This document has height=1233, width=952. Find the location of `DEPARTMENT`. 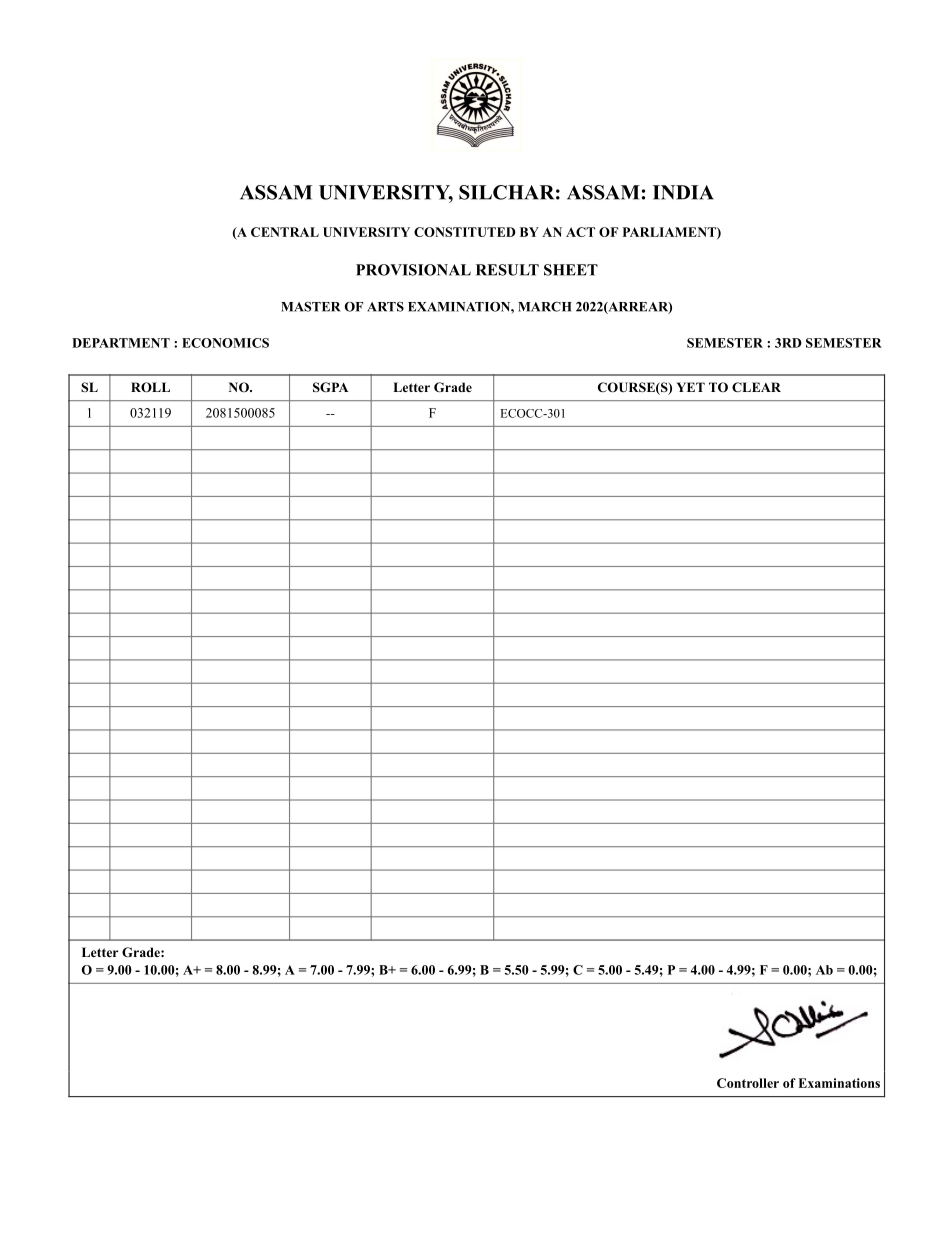

DEPARTMENT is located at coordinates (121, 343).
